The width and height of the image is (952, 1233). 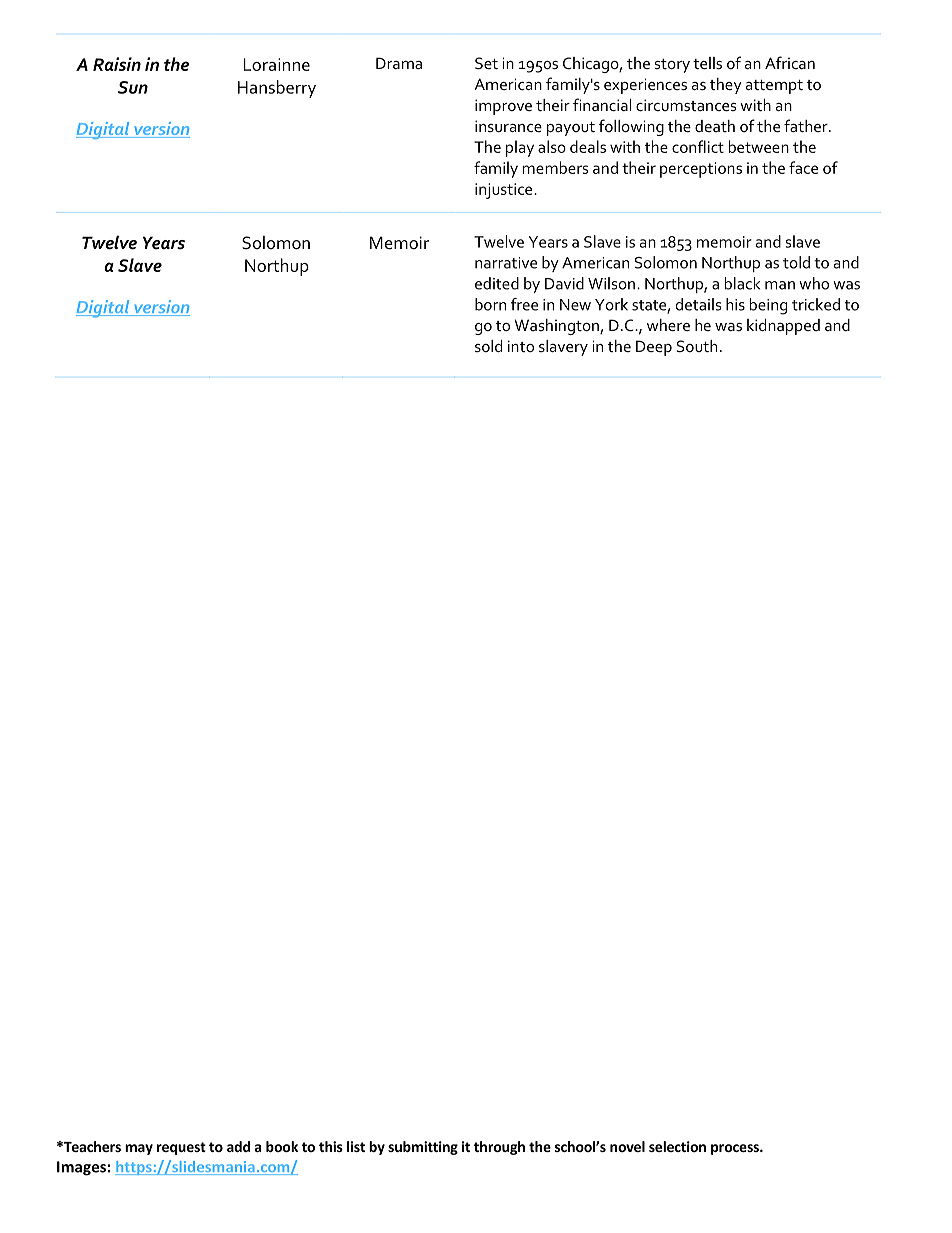 What do you see at coordinates (181, 1148) in the image?
I see `request` at bounding box center [181, 1148].
